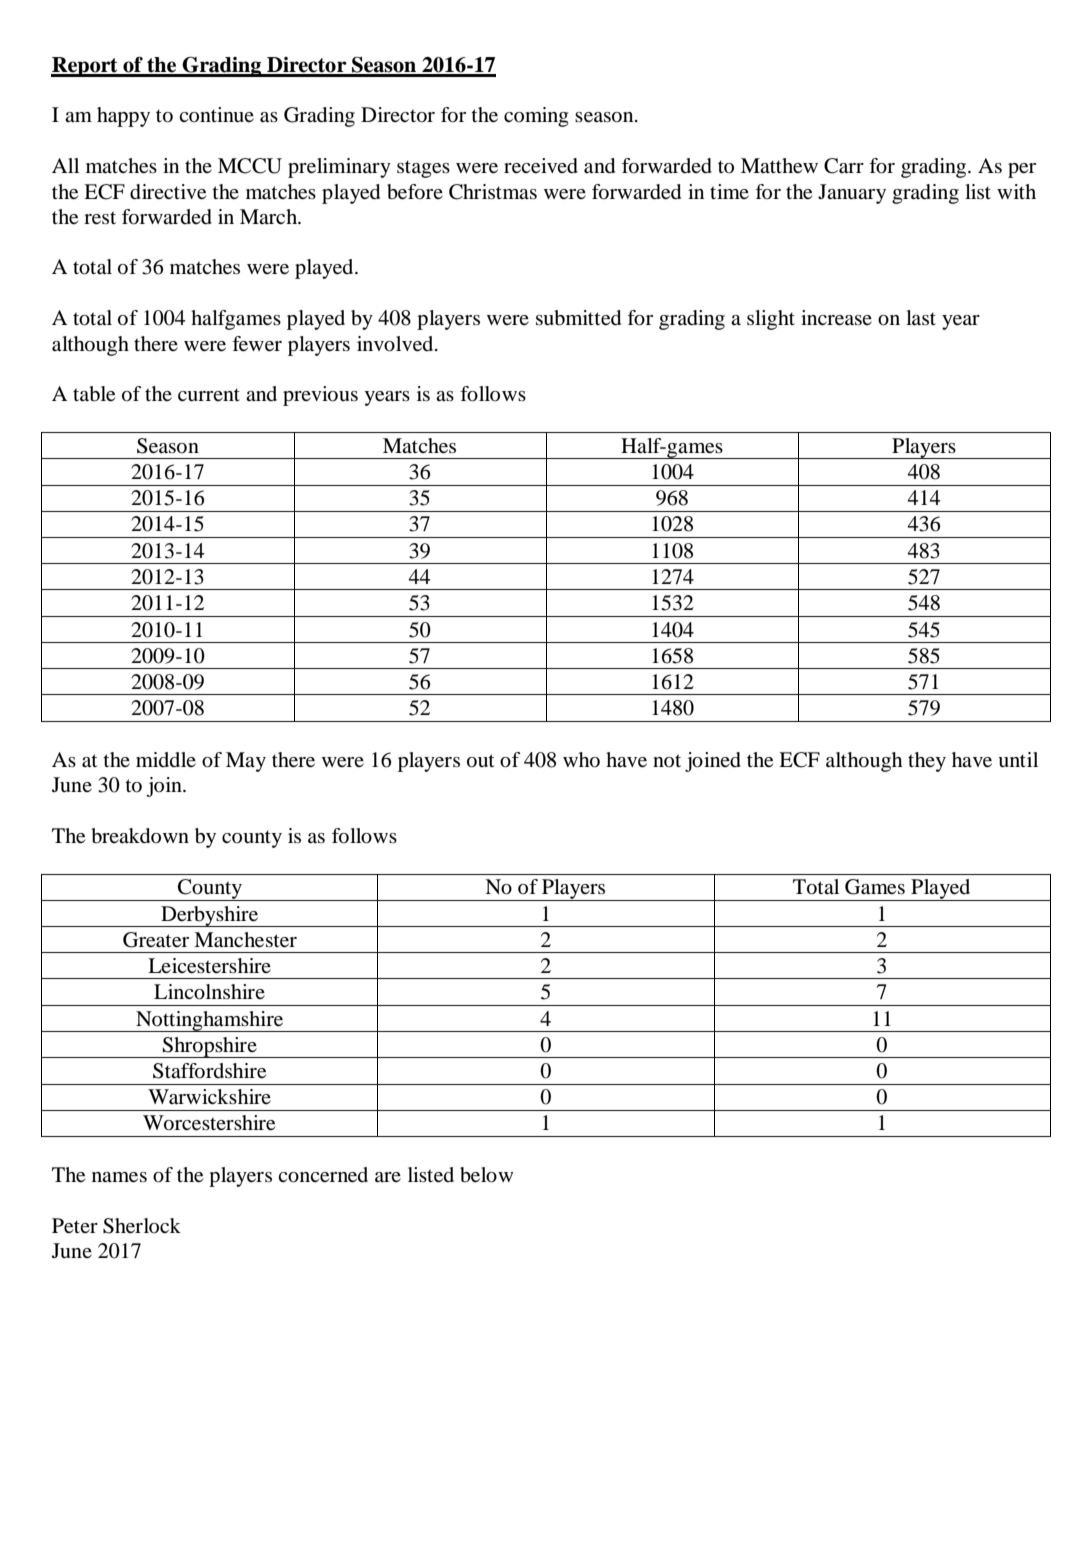 The width and height of the page is (1092, 1545). What do you see at coordinates (844, 166) in the page?
I see `Carr` at bounding box center [844, 166].
